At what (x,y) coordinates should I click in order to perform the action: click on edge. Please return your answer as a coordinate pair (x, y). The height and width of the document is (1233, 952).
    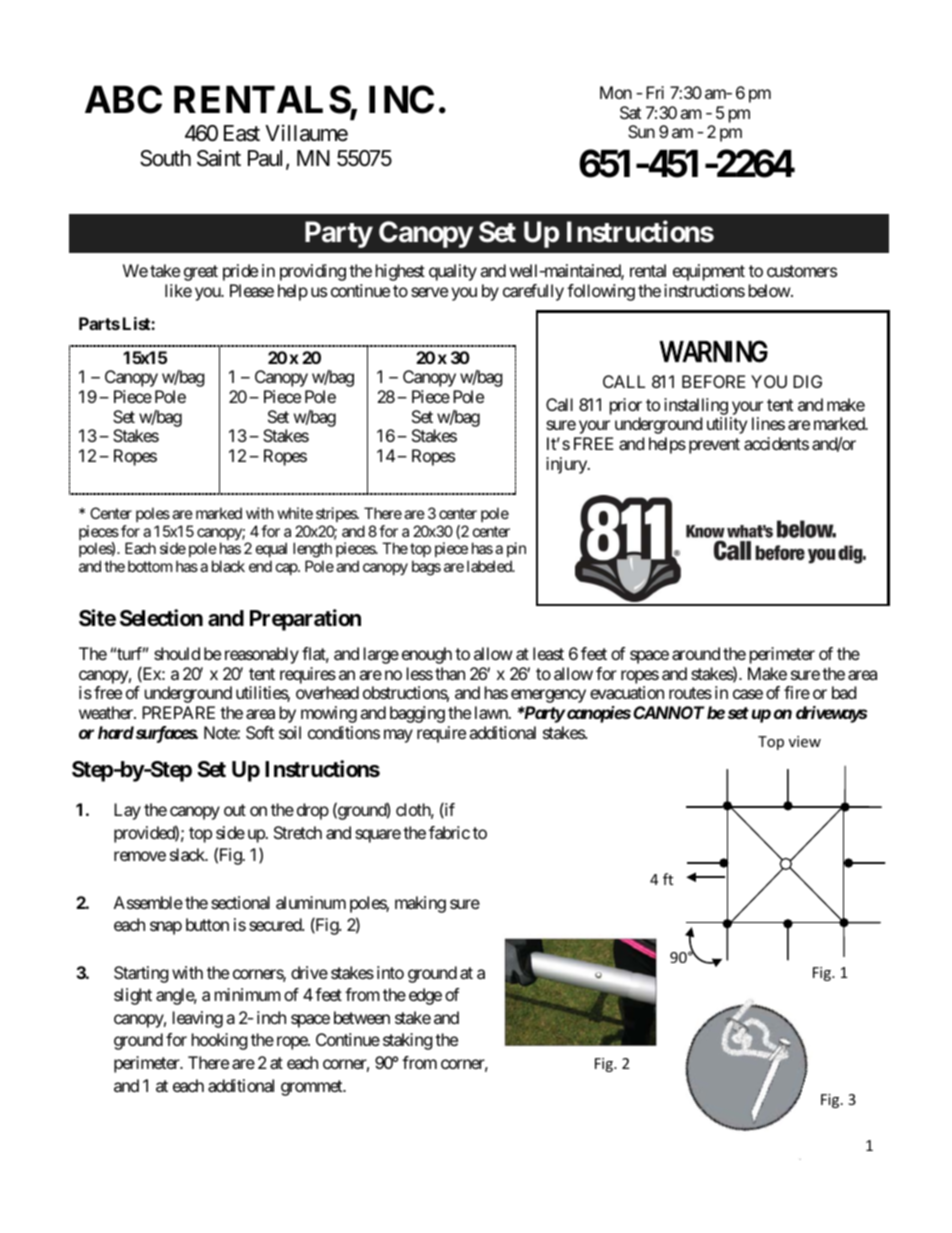
    Looking at the image, I should click on (425, 996).
